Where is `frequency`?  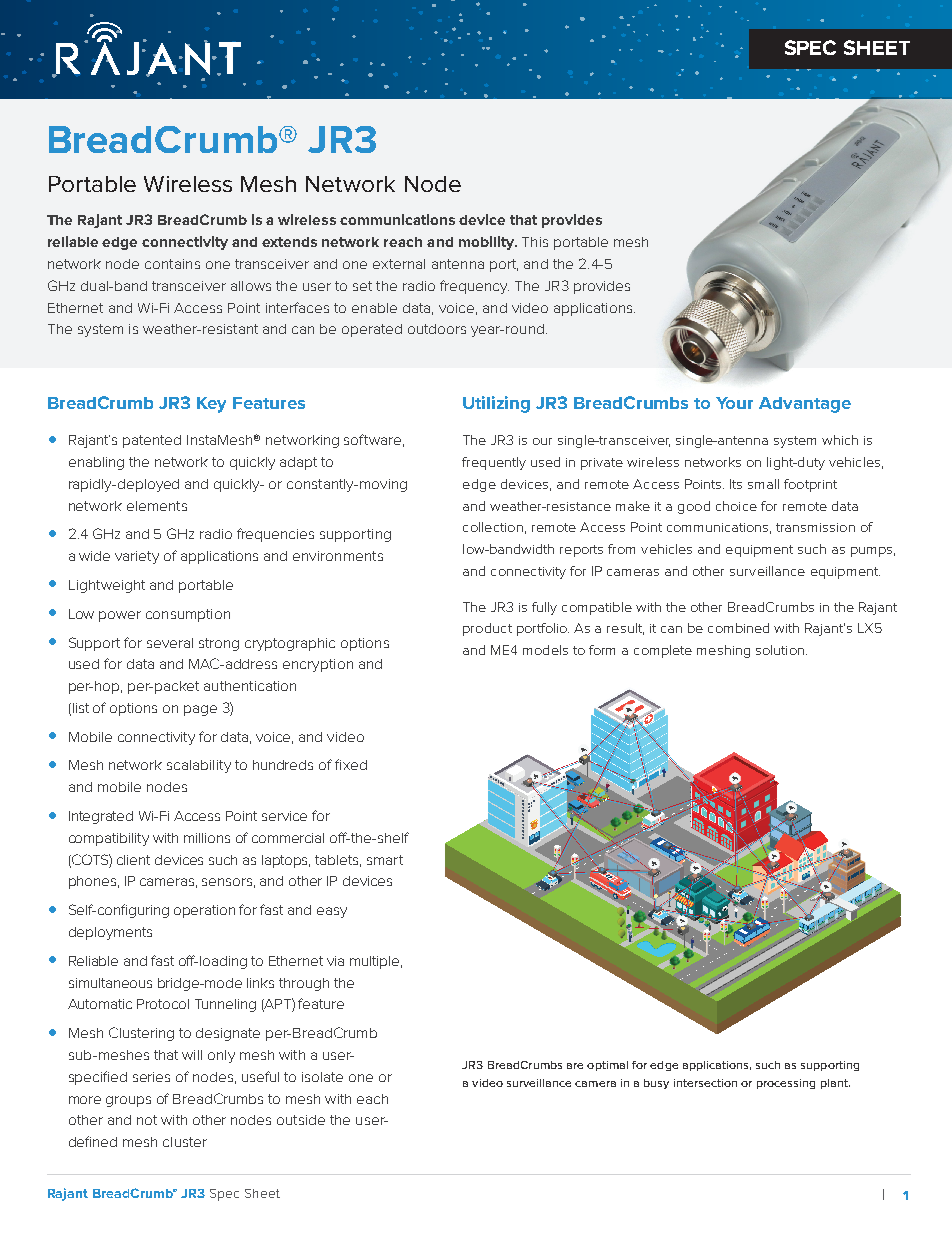 frequency is located at coordinates (474, 287).
